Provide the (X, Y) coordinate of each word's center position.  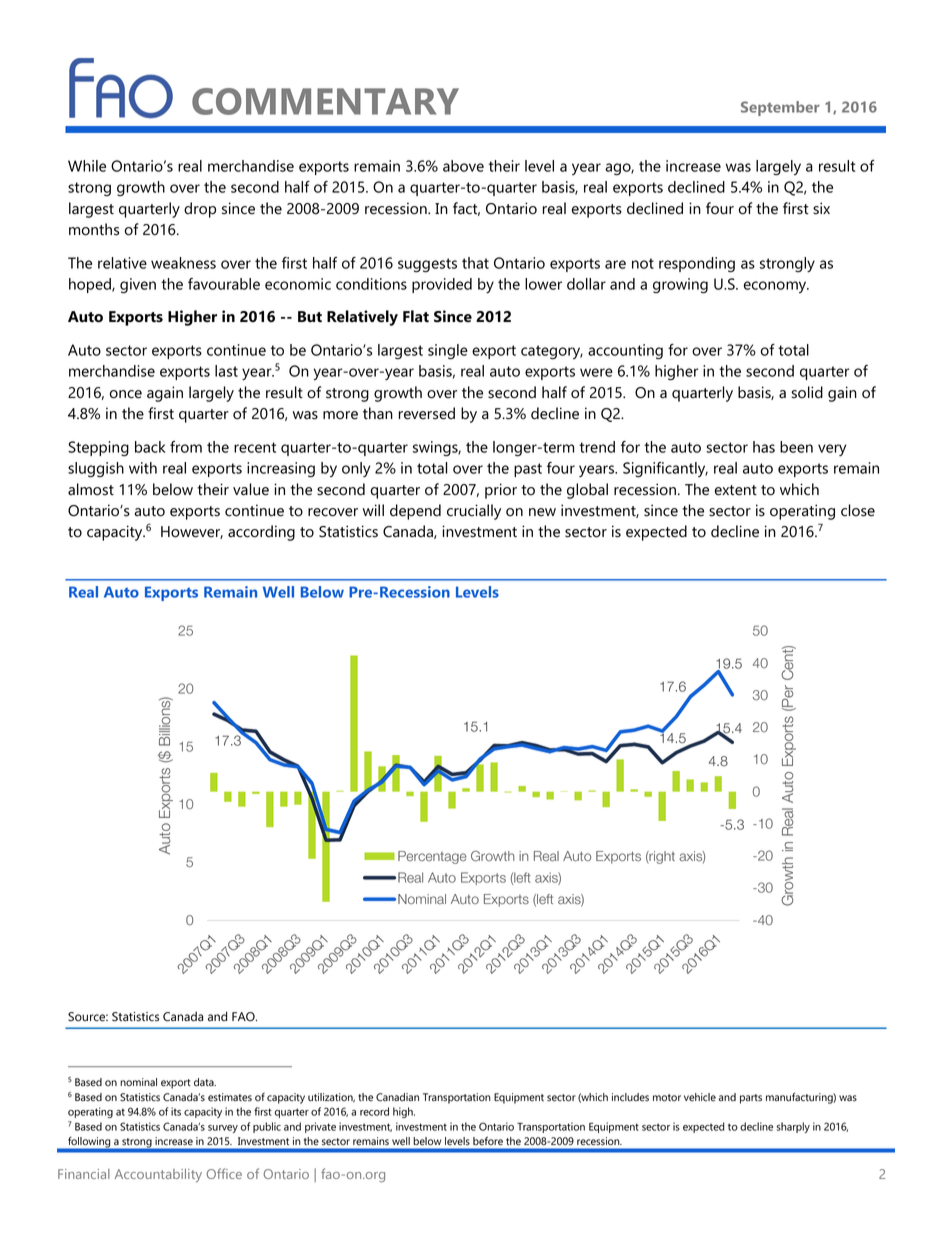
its (176, 1111)
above (463, 166)
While (87, 166)
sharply (793, 1127)
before (488, 1141)
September (780, 108)
